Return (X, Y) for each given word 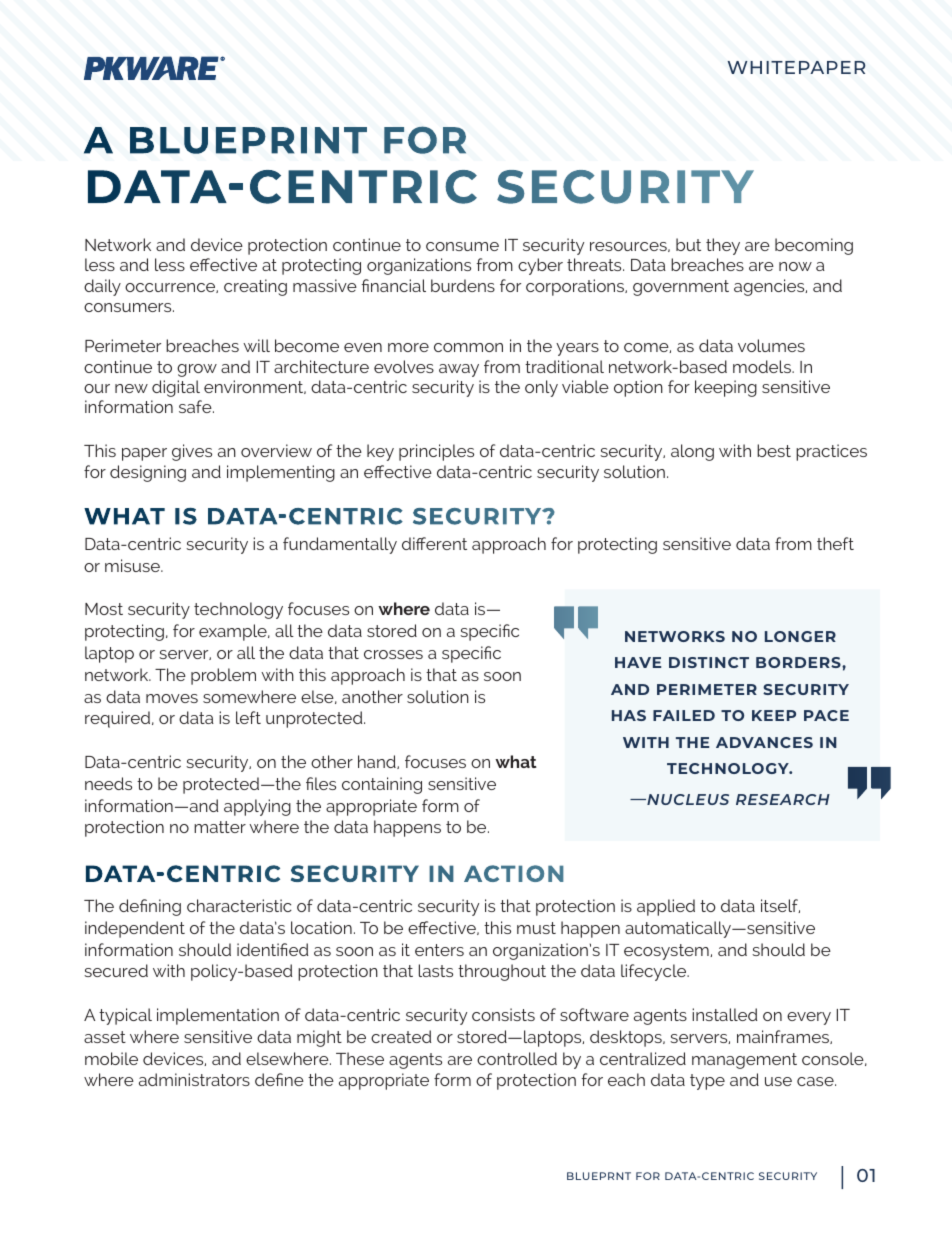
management (744, 1061)
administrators (194, 1079)
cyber (540, 266)
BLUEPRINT (248, 140)
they (723, 246)
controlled (517, 1058)
